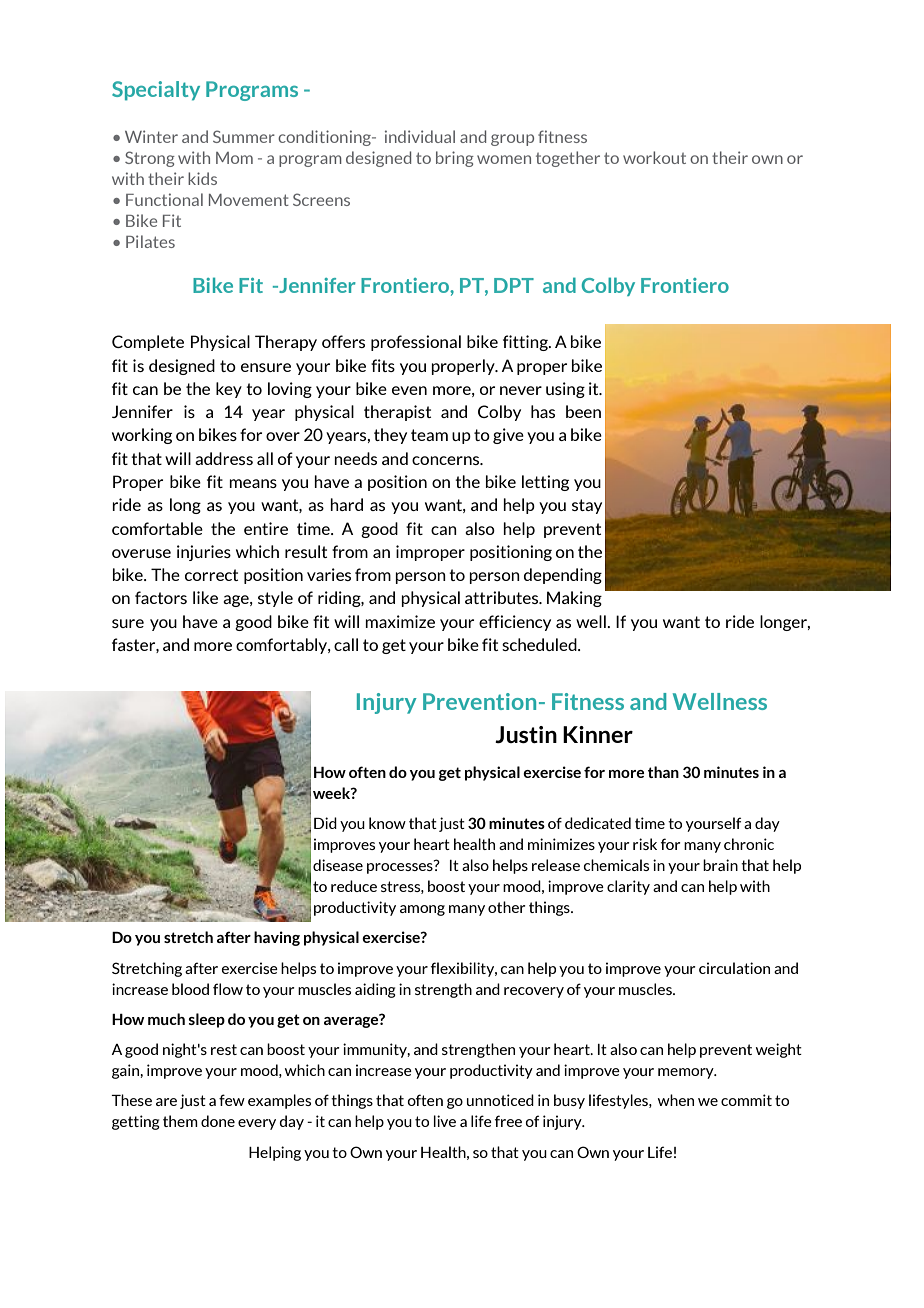 This screenshot has width=924, height=1308. I want to click on workout, so click(654, 157).
